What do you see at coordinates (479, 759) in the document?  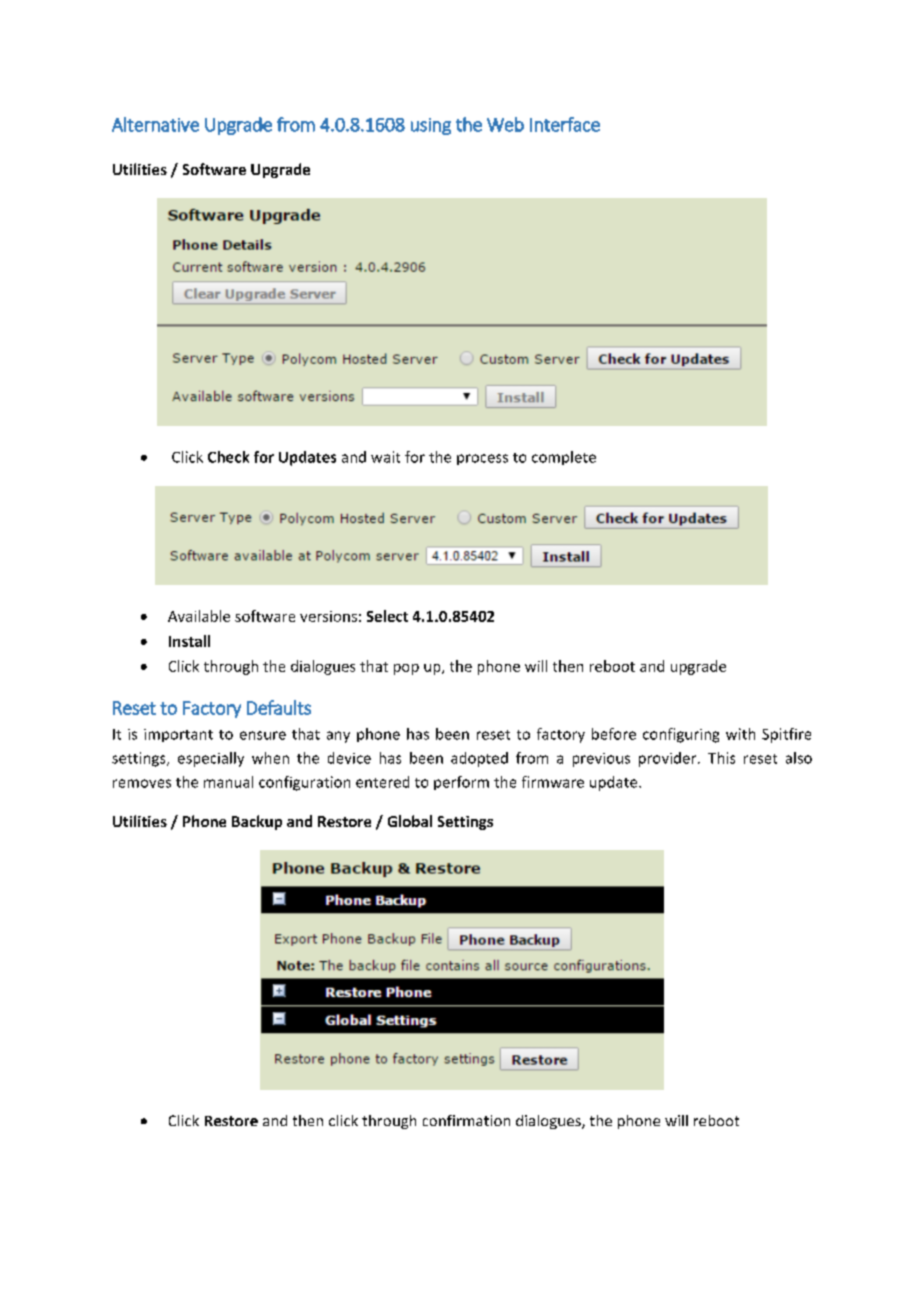 I see `adopted` at bounding box center [479, 759].
